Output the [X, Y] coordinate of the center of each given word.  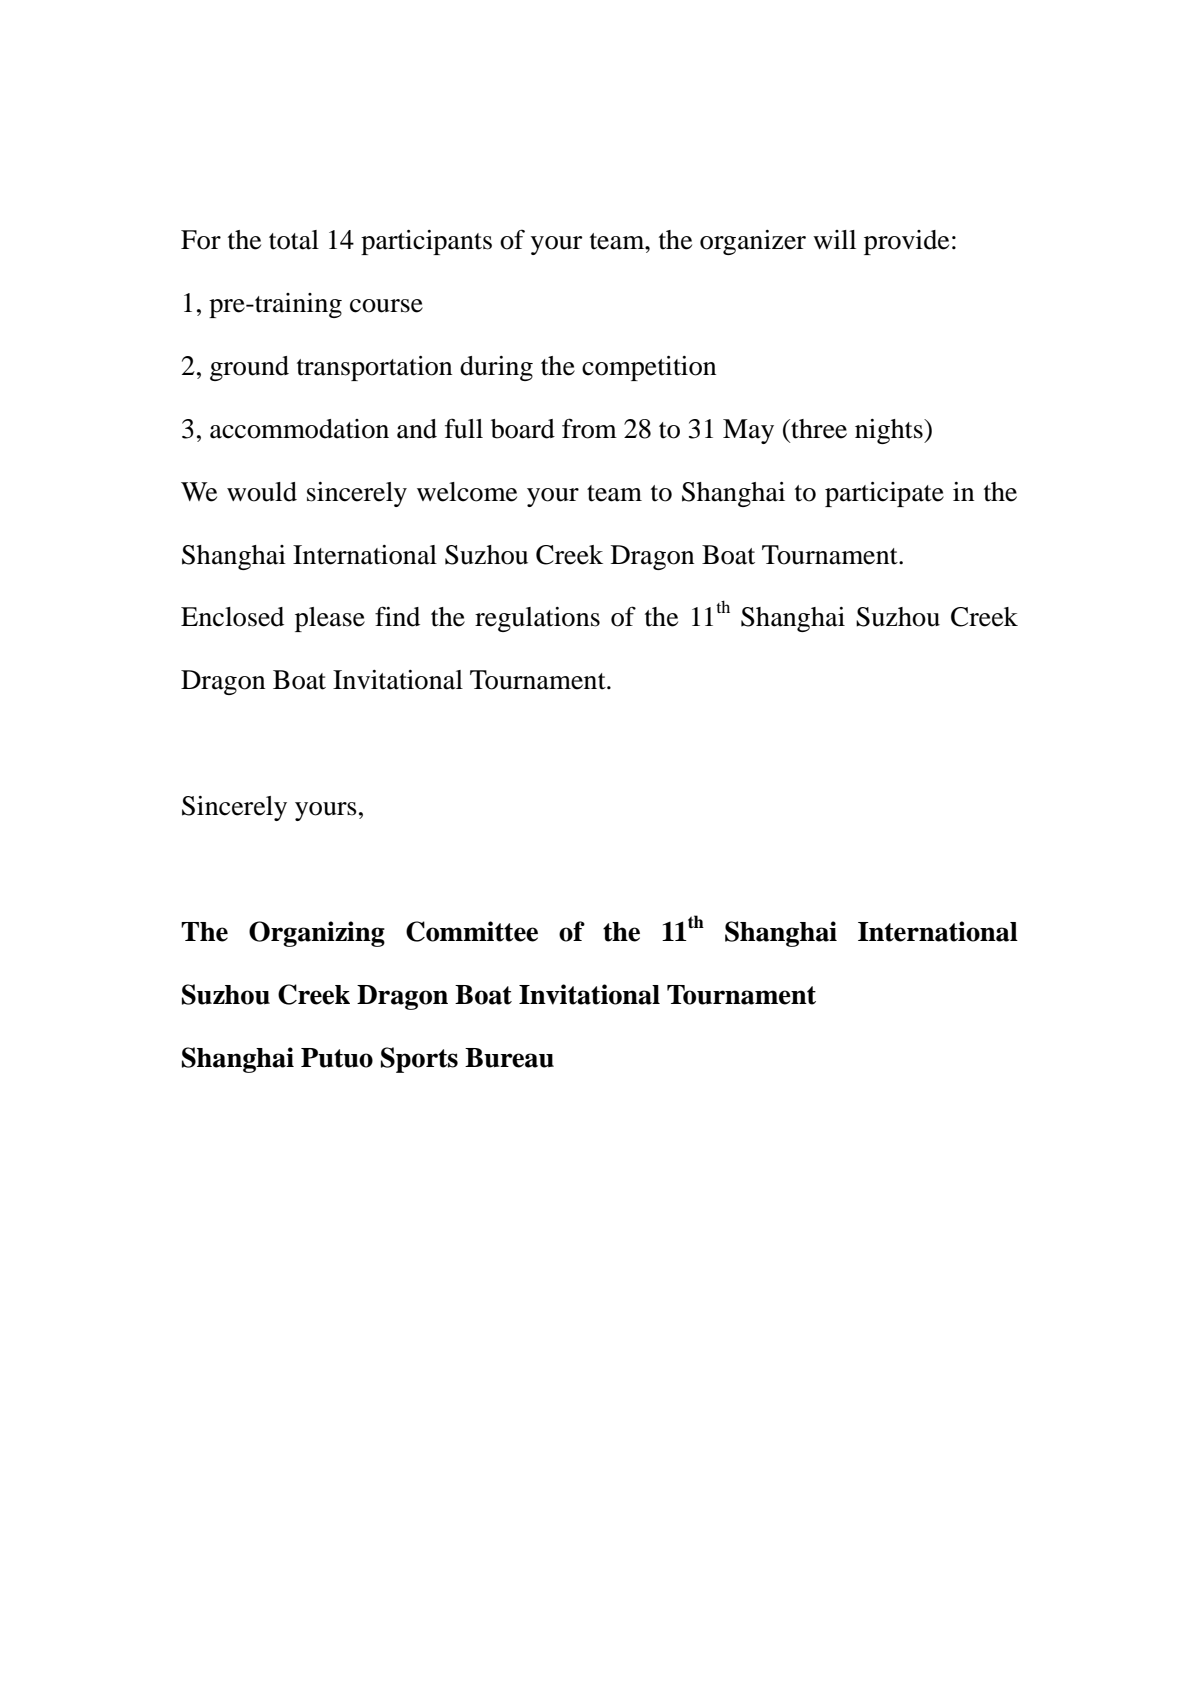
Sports [419, 1060]
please [330, 619]
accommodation [299, 429]
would [262, 492]
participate [884, 494]
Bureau [509, 1058]
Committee [472, 931]
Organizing [317, 934]
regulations [537, 619]
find [397, 616]
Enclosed [232, 617]
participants [426, 242]
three [818, 429]
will [834, 239]
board [523, 429]
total [294, 240]
